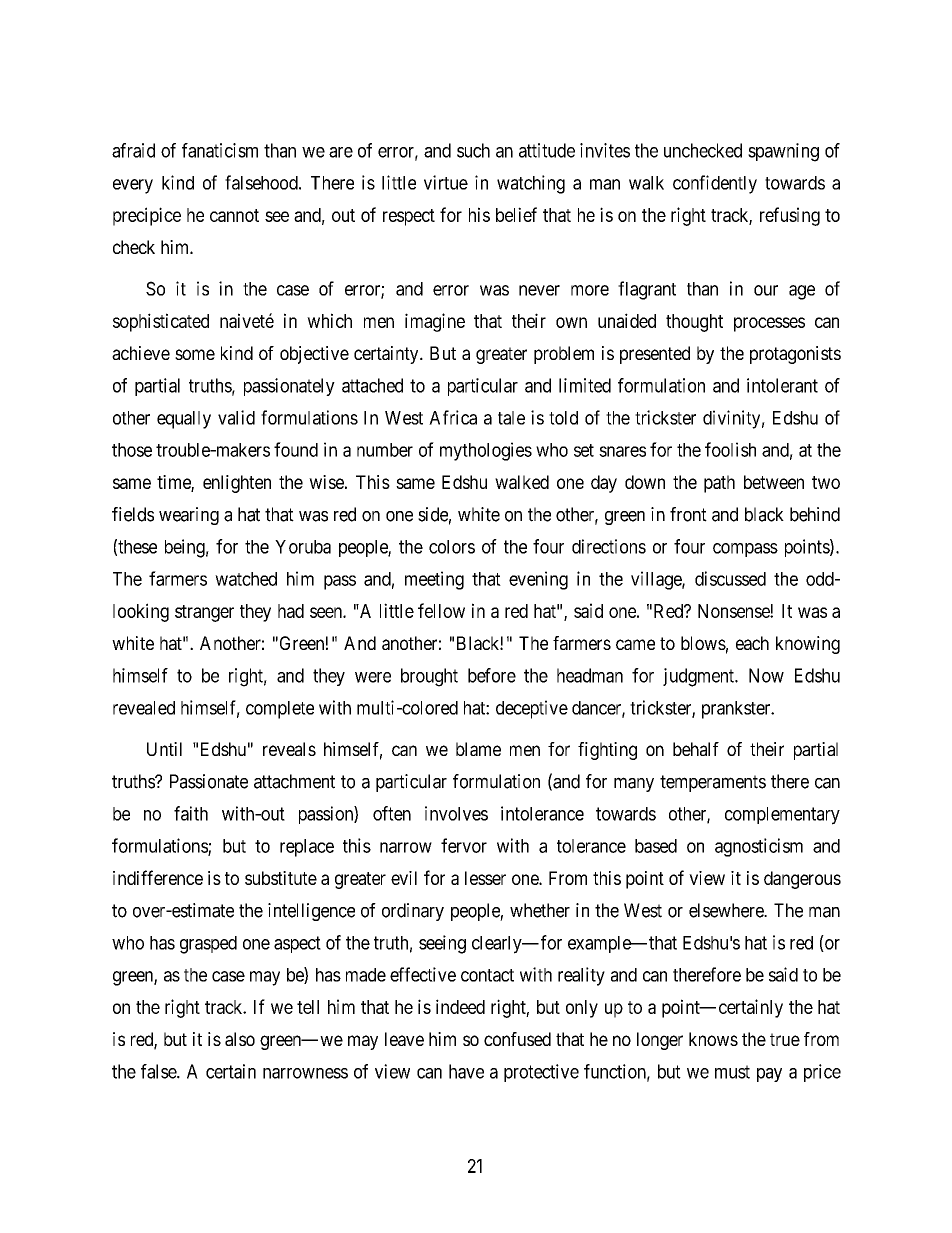  I want to click on valid, so click(236, 417).
